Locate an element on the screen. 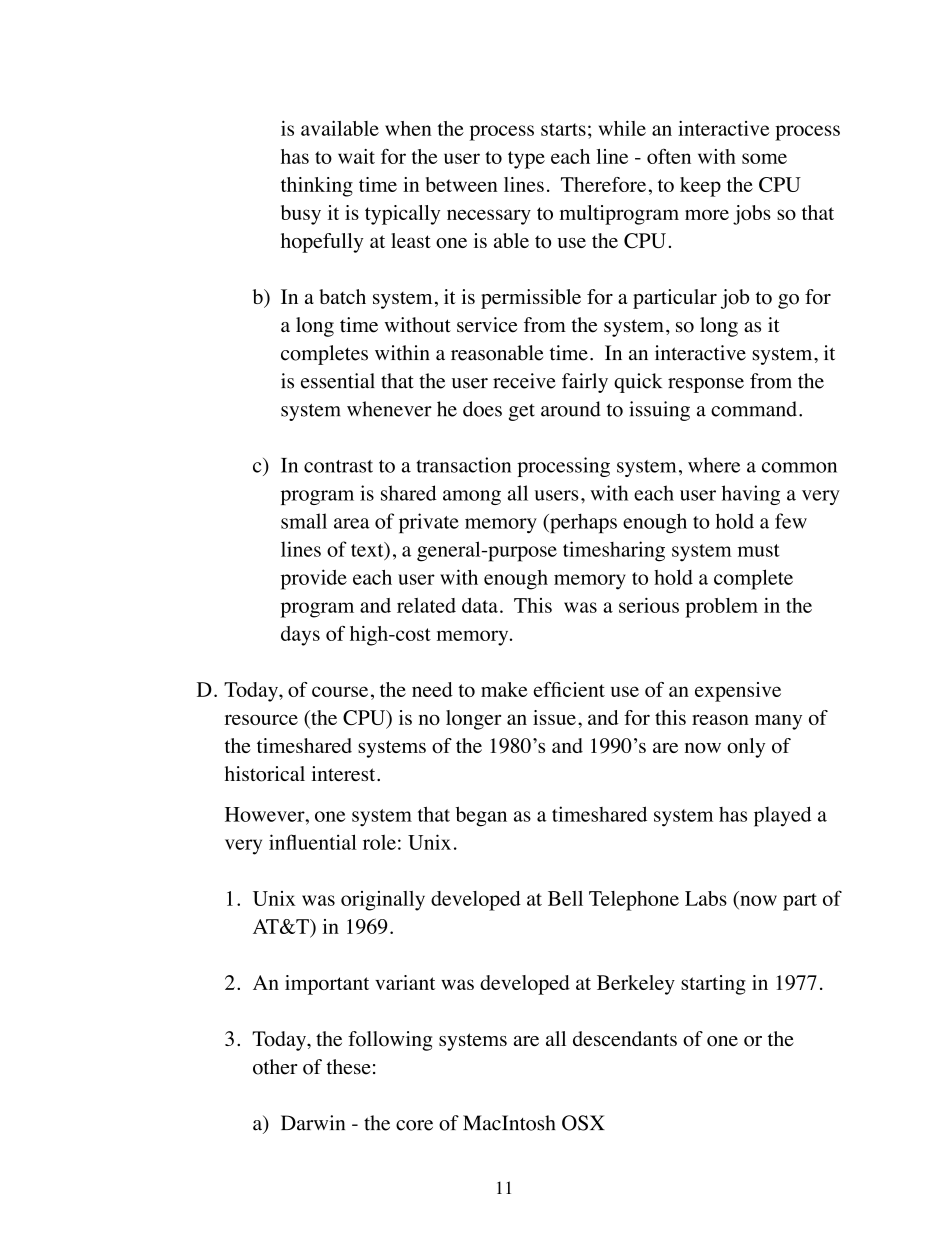 The height and width of the screenshot is (1233, 952). days is located at coordinates (300, 636).
